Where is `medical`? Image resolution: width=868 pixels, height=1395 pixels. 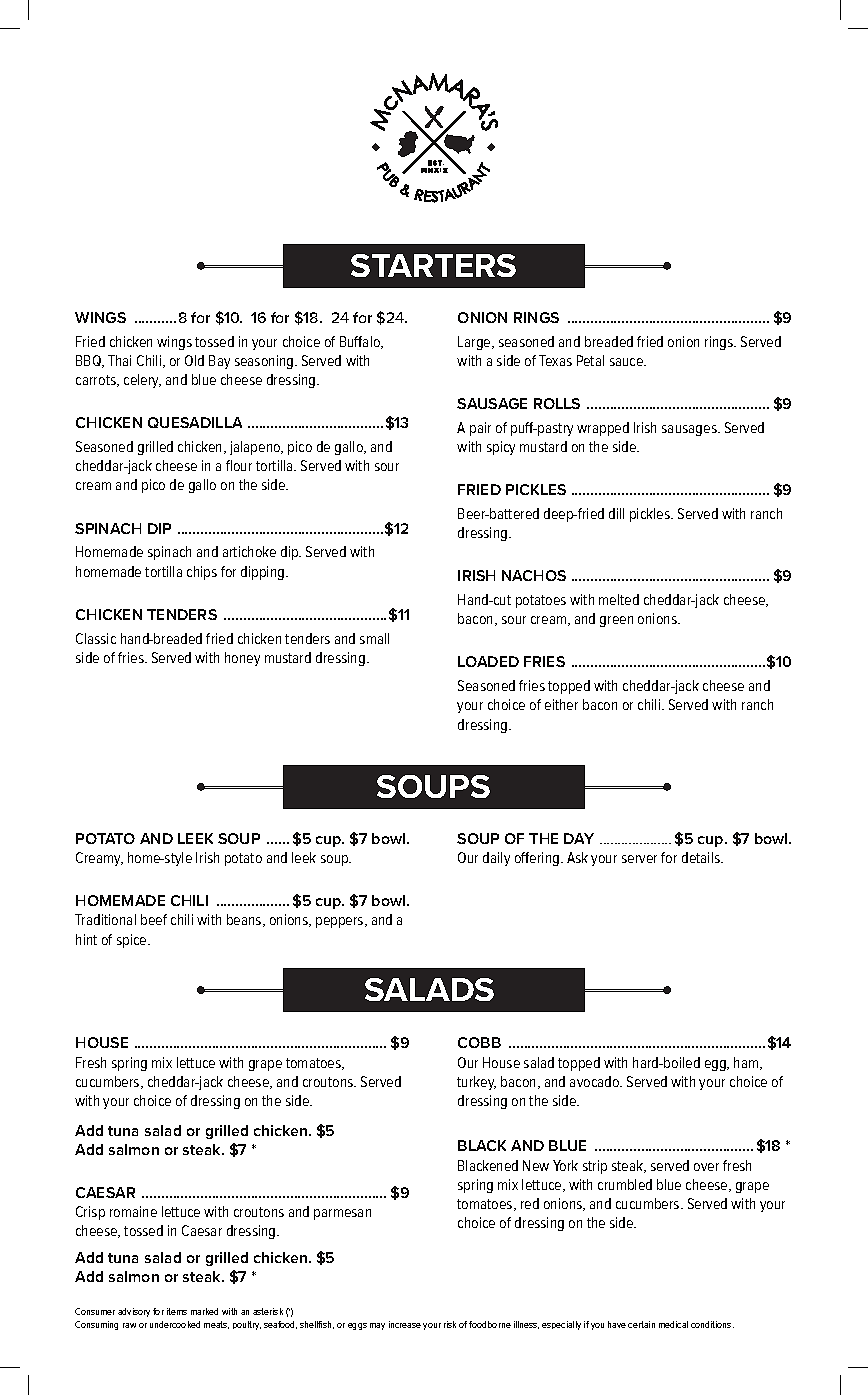 medical is located at coordinates (673, 1324).
